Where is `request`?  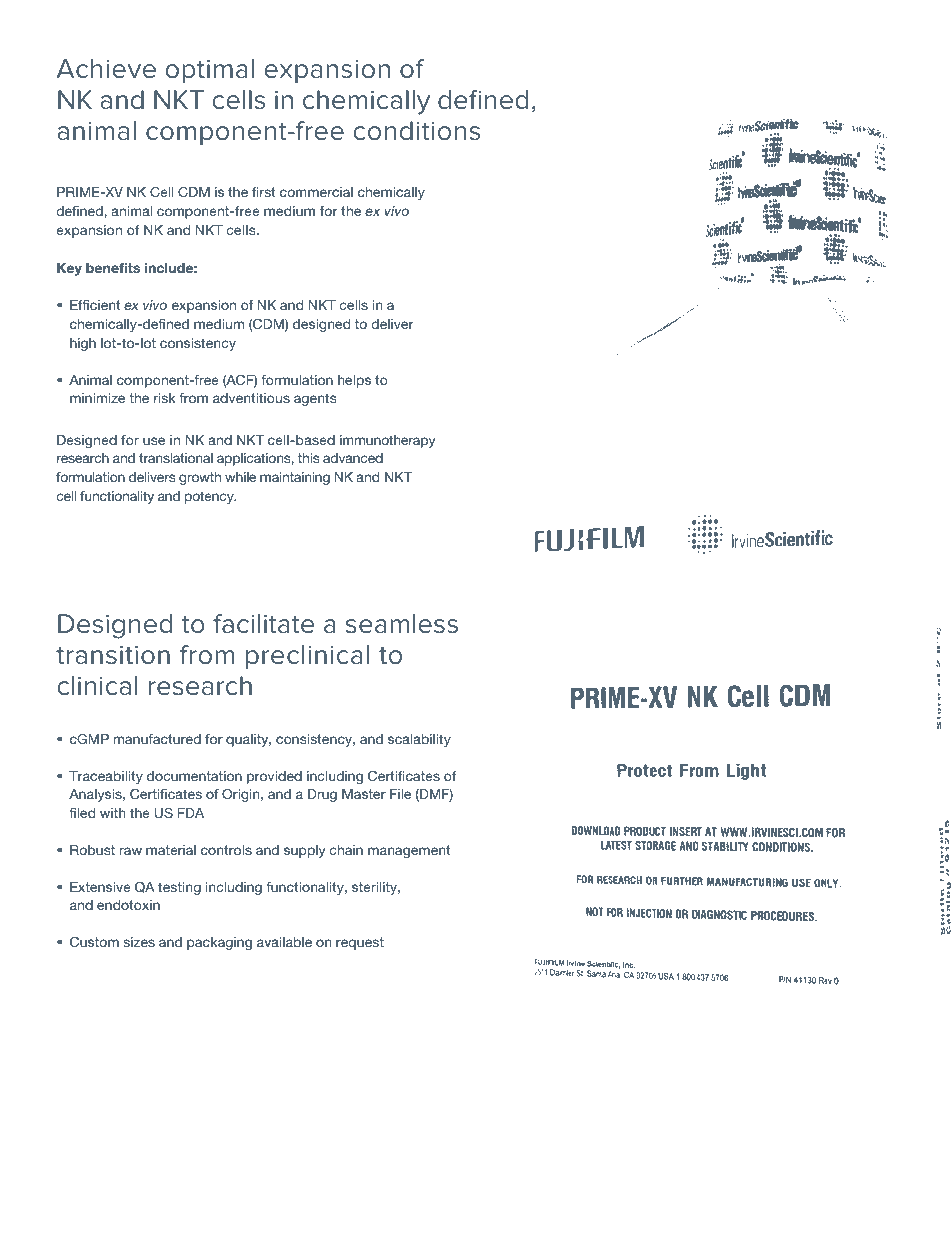
request is located at coordinates (360, 943).
